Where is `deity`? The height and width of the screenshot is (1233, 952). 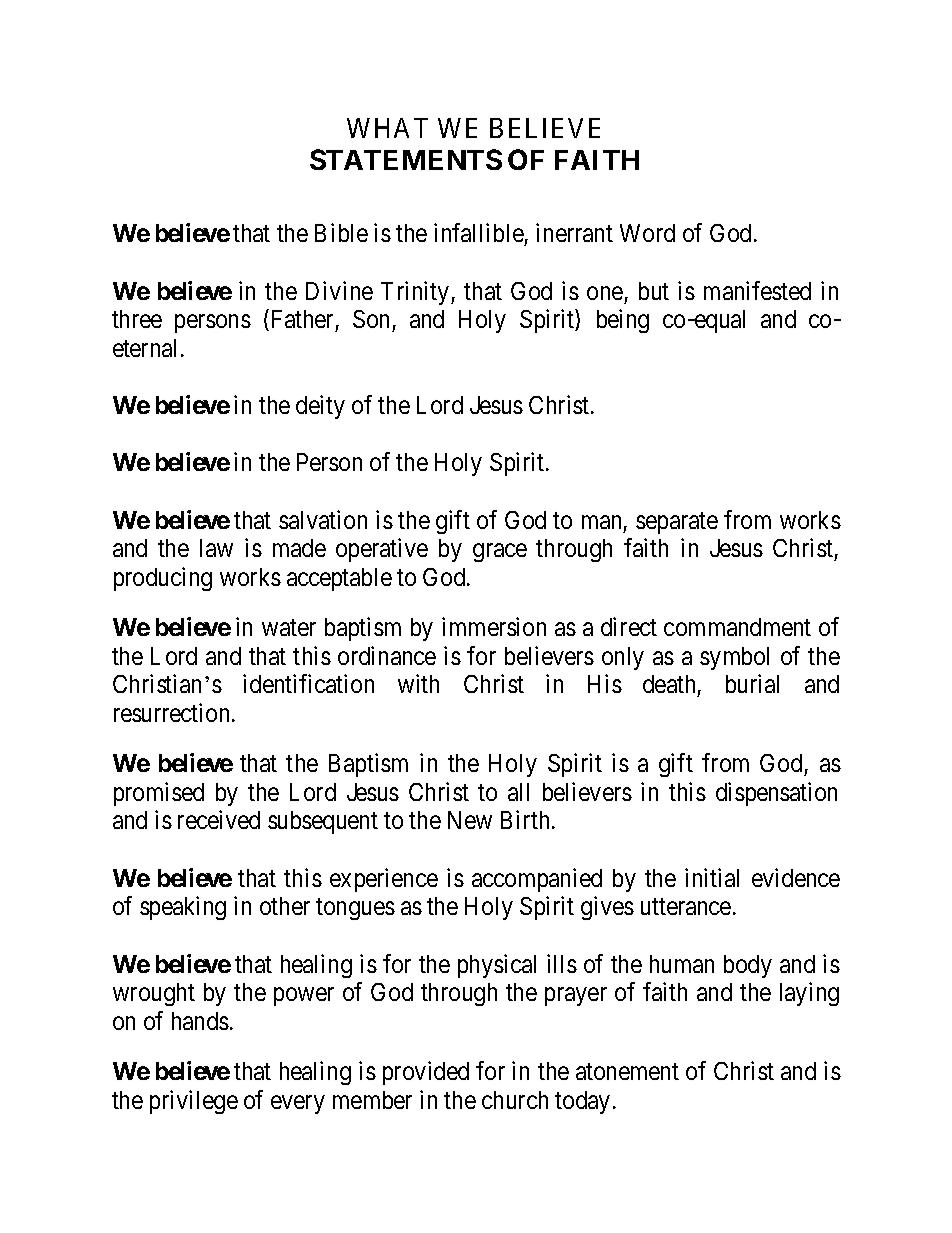 deity is located at coordinates (320, 407).
